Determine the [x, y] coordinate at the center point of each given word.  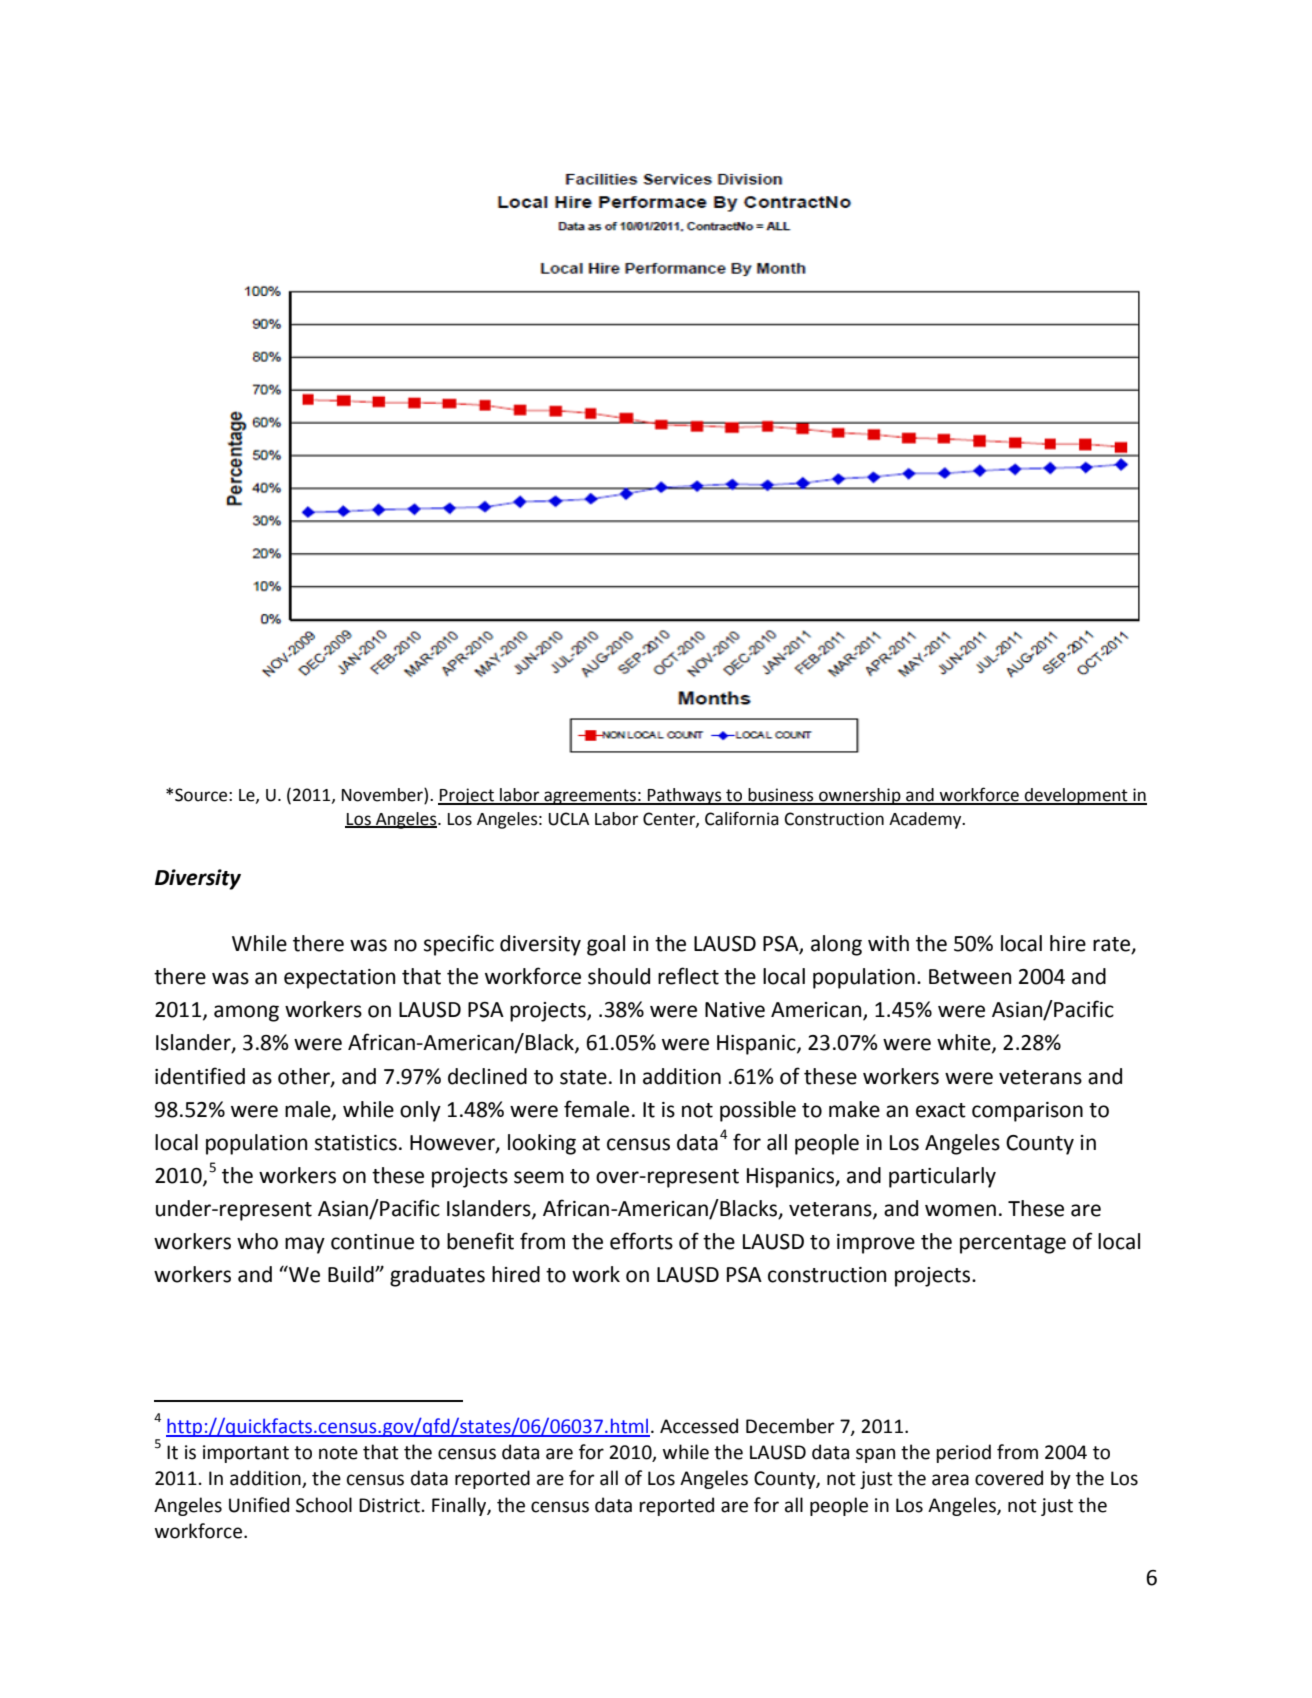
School [324, 1505]
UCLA [569, 819]
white [965, 1043]
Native [735, 1010]
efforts [641, 1241]
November [383, 796]
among [246, 1013]
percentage [1013, 1244]
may [305, 1245]
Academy [926, 820]
